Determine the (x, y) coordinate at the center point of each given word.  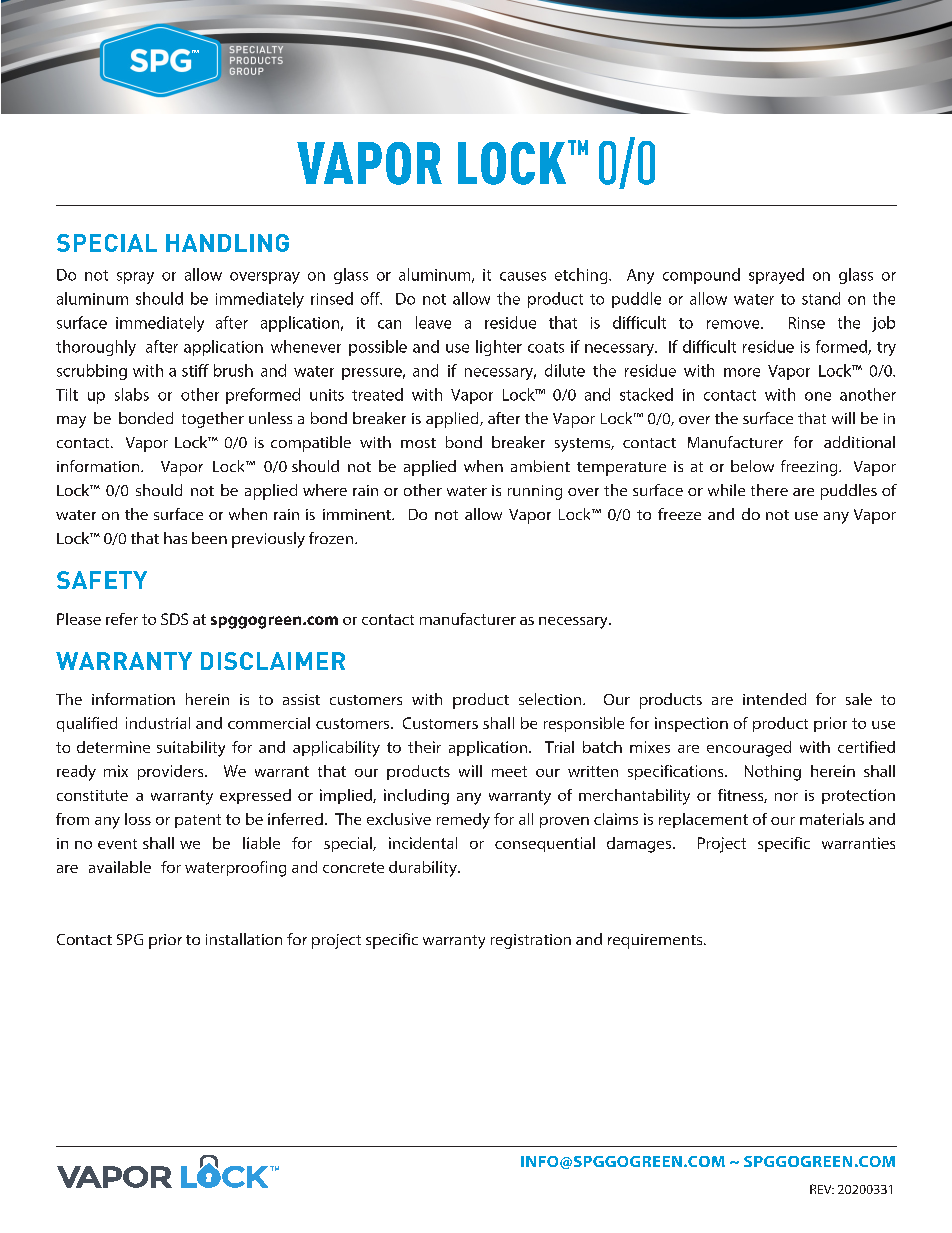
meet (509, 771)
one (818, 396)
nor (786, 797)
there (769, 490)
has (175, 538)
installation (244, 939)
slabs (132, 394)
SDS (174, 619)
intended (774, 699)
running (535, 492)
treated (377, 394)
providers (172, 772)
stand (821, 298)
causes (523, 276)
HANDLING (227, 243)
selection (551, 699)
